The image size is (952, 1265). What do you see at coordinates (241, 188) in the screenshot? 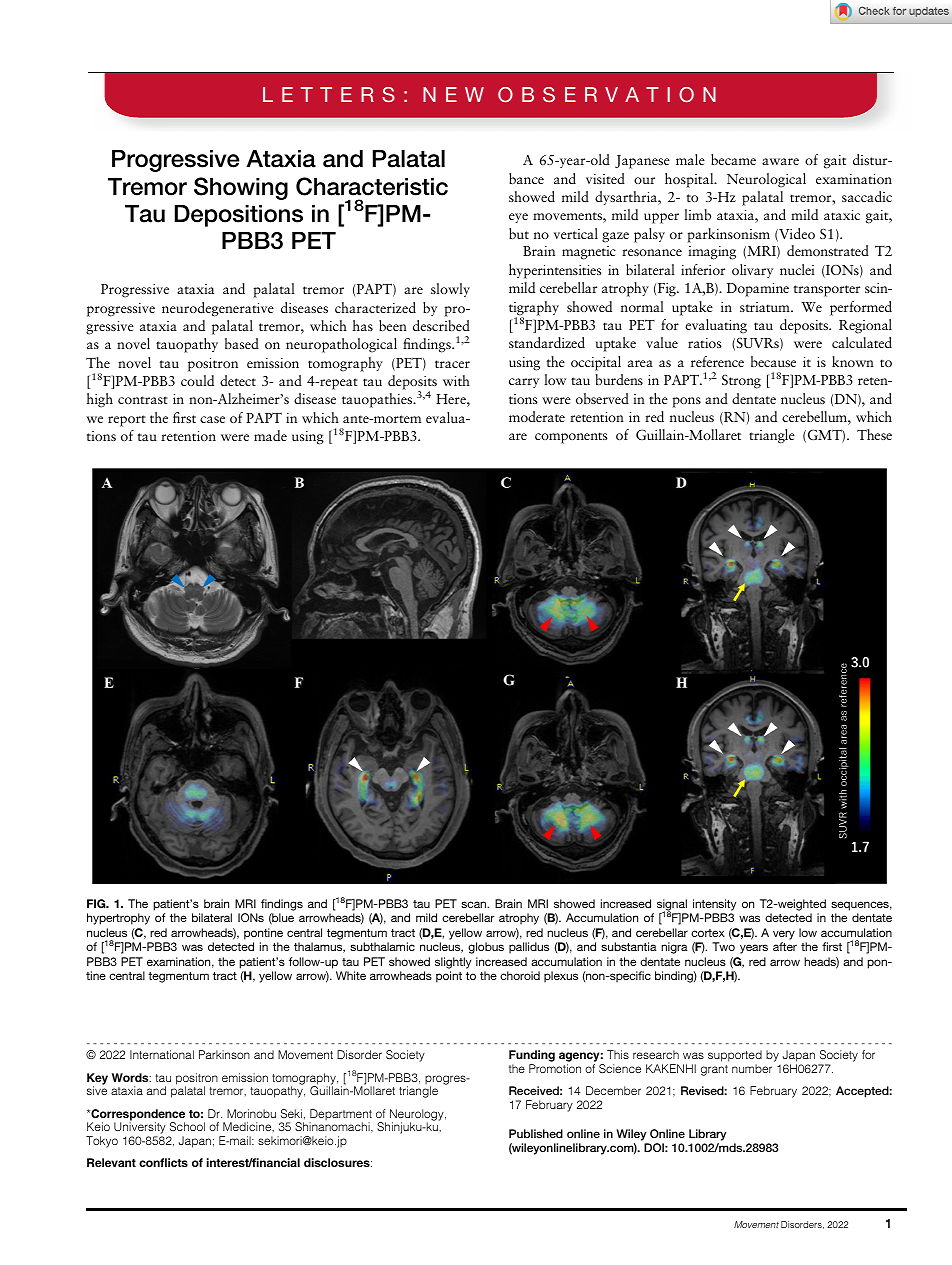
I see `Showing` at bounding box center [241, 188].
